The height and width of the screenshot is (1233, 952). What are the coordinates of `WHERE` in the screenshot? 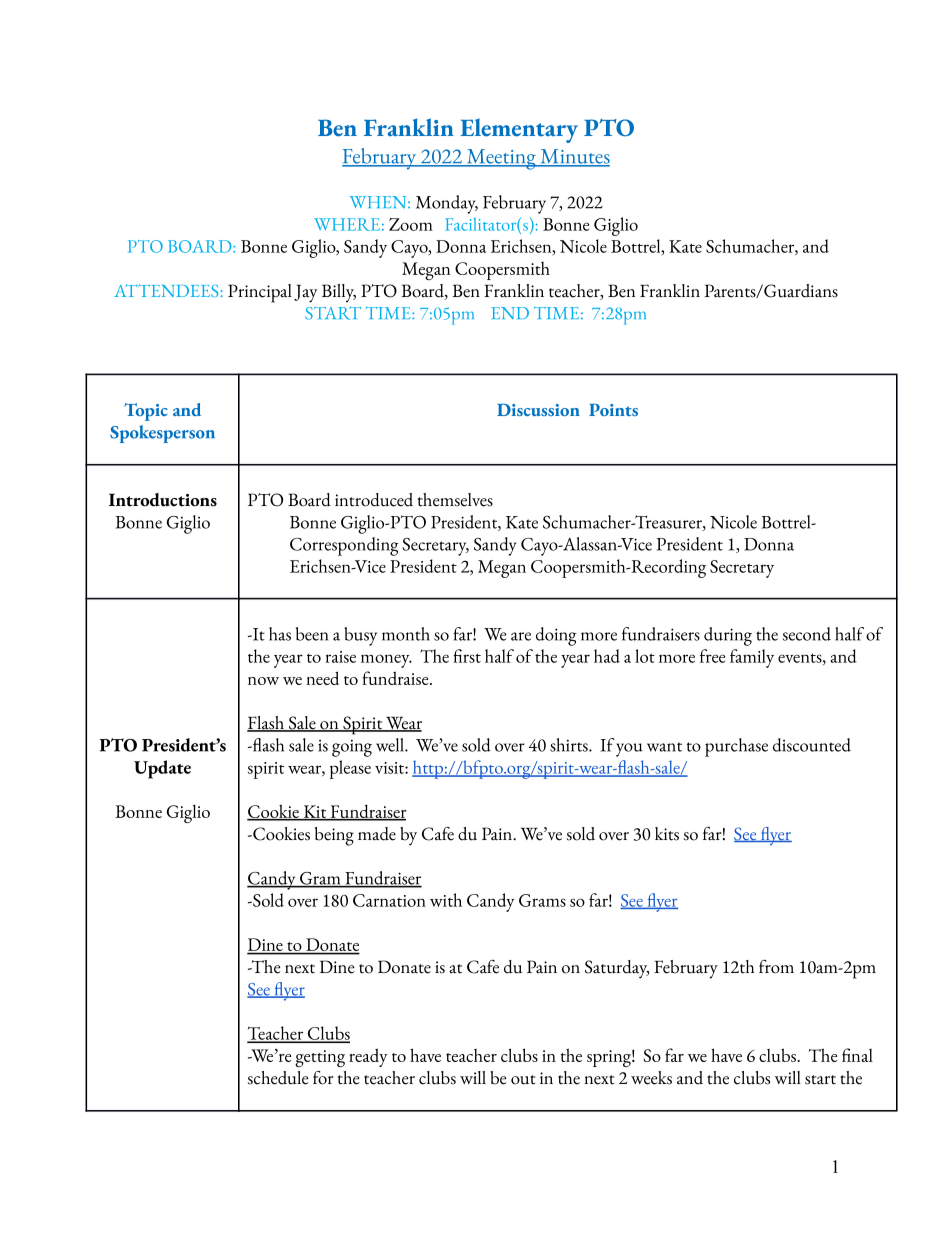 It's located at (347, 224).
